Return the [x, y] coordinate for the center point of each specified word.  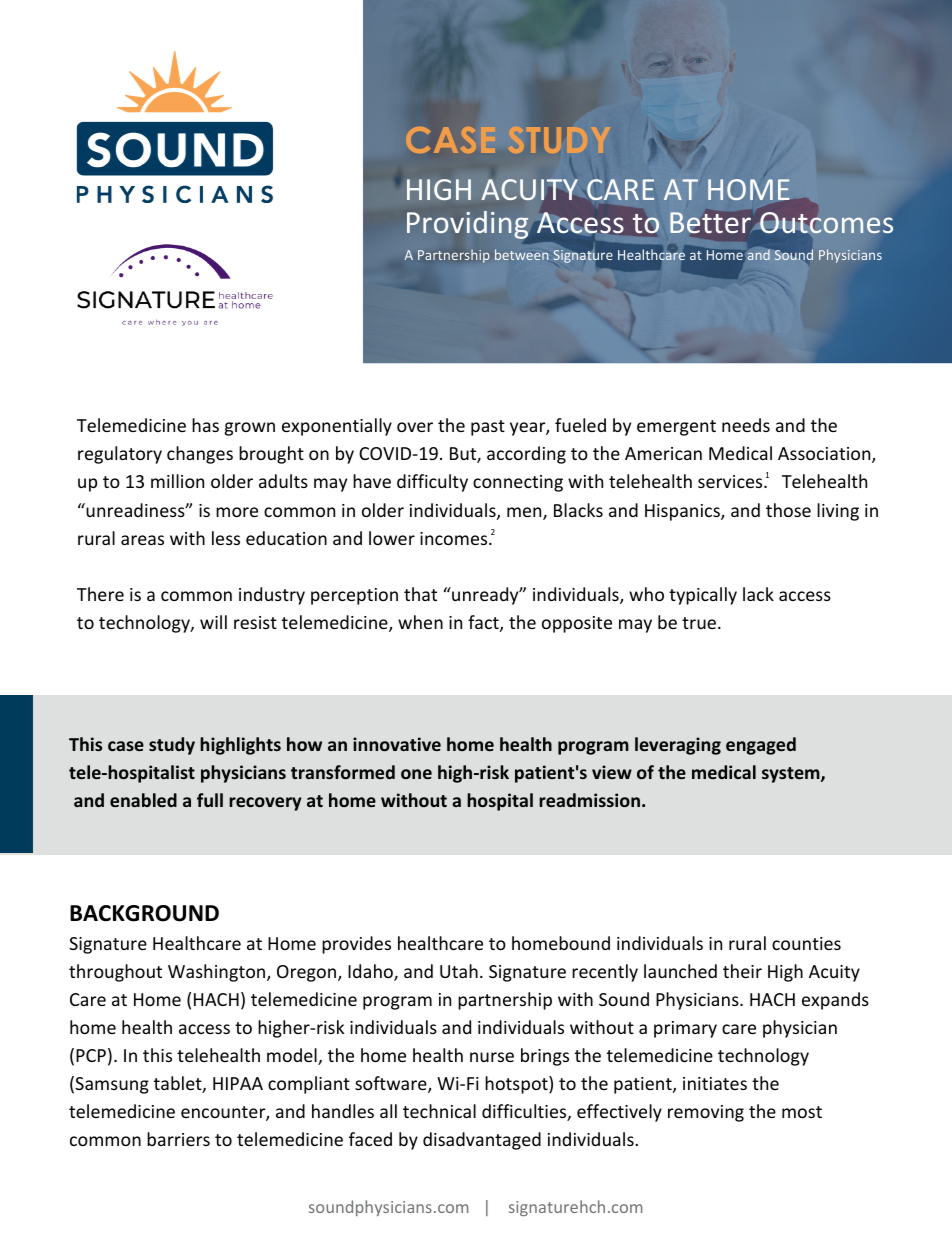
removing [706, 1113]
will [213, 622]
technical [439, 1111]
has [205, 425]
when [420, 622]
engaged [761, 746]
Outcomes [826, 223]
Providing [467, 225]
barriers [178, 1139]
